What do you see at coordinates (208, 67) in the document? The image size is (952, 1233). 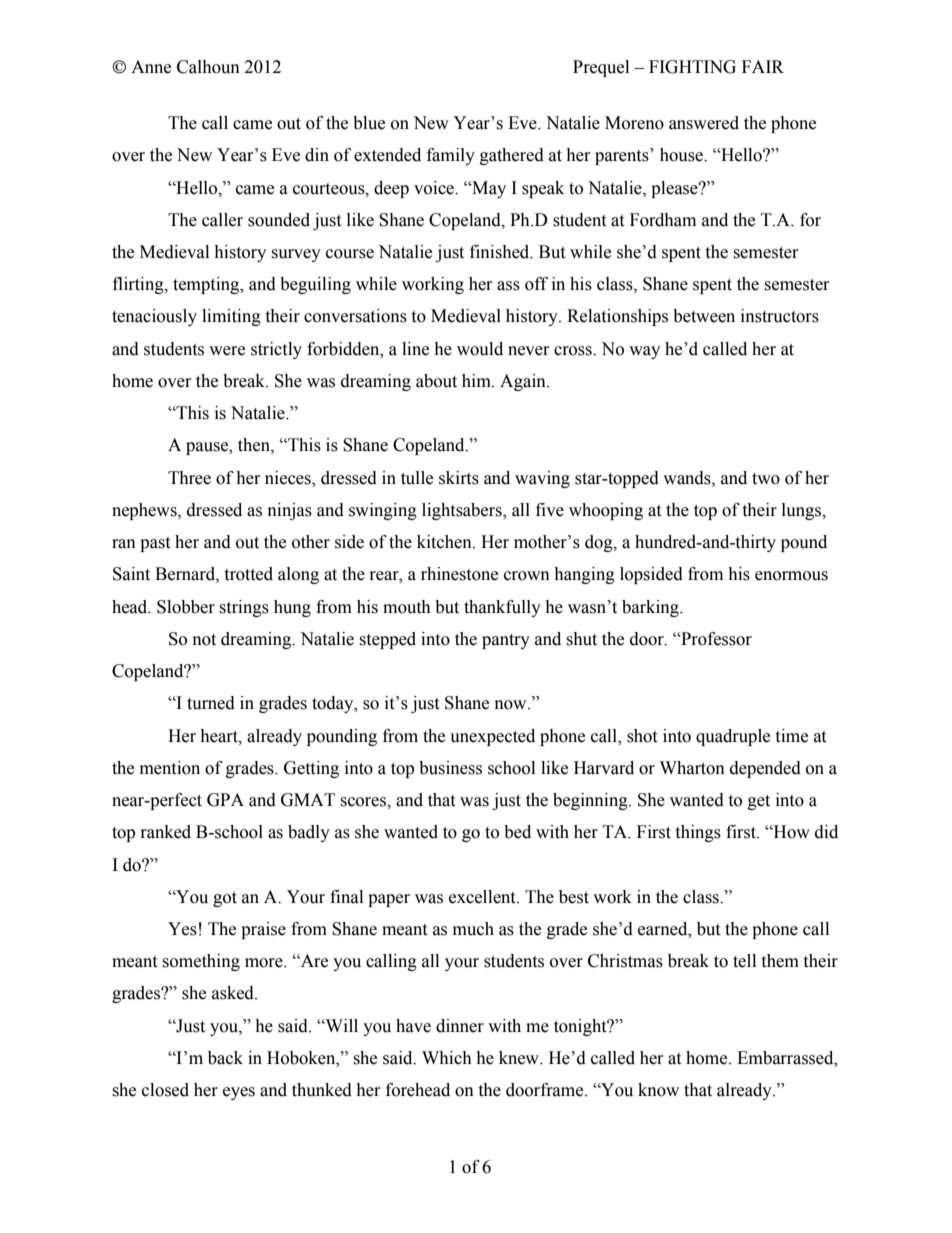 I see `Calhoun` at bounding box center [208, 67].
